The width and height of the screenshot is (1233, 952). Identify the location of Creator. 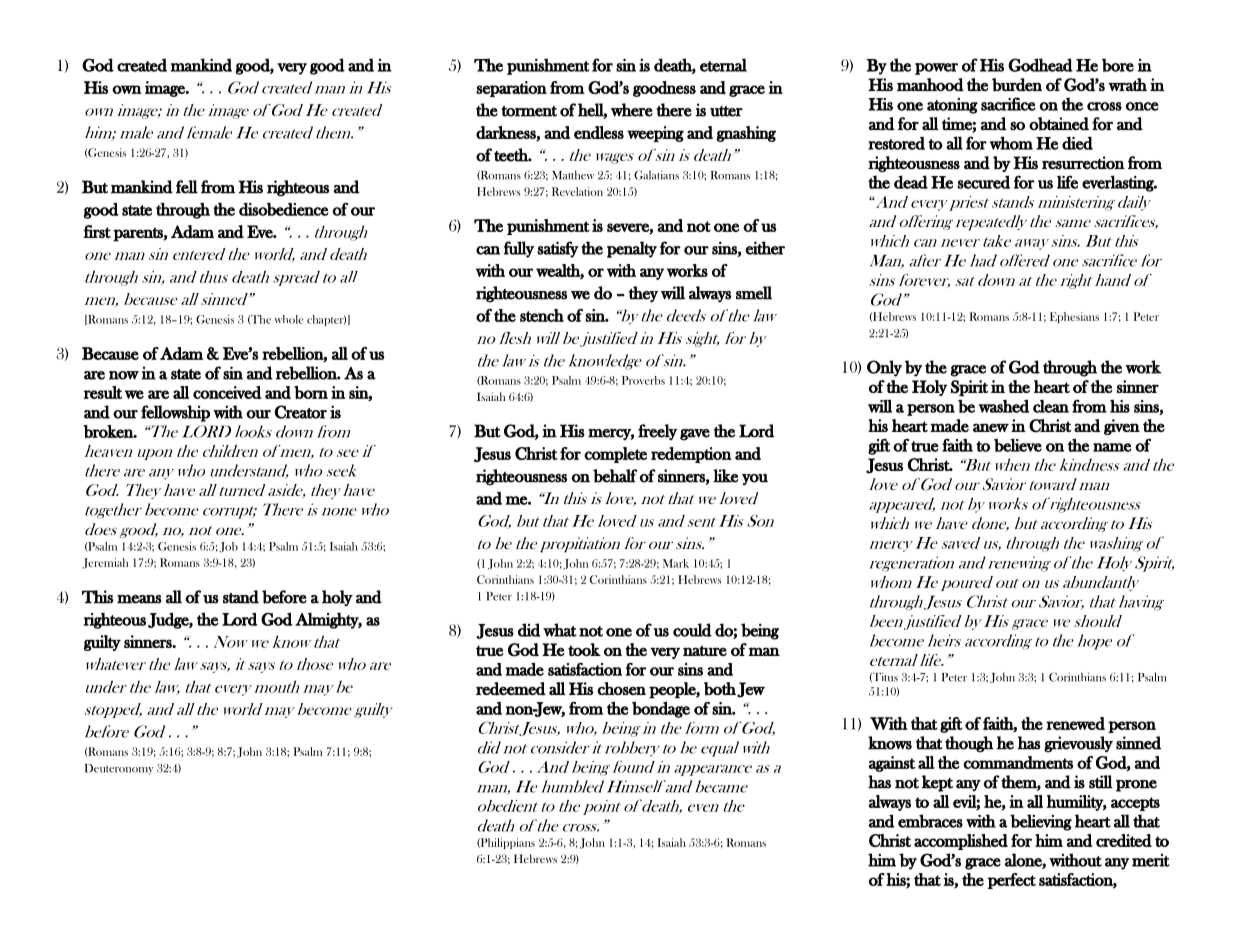
(301, 412).
